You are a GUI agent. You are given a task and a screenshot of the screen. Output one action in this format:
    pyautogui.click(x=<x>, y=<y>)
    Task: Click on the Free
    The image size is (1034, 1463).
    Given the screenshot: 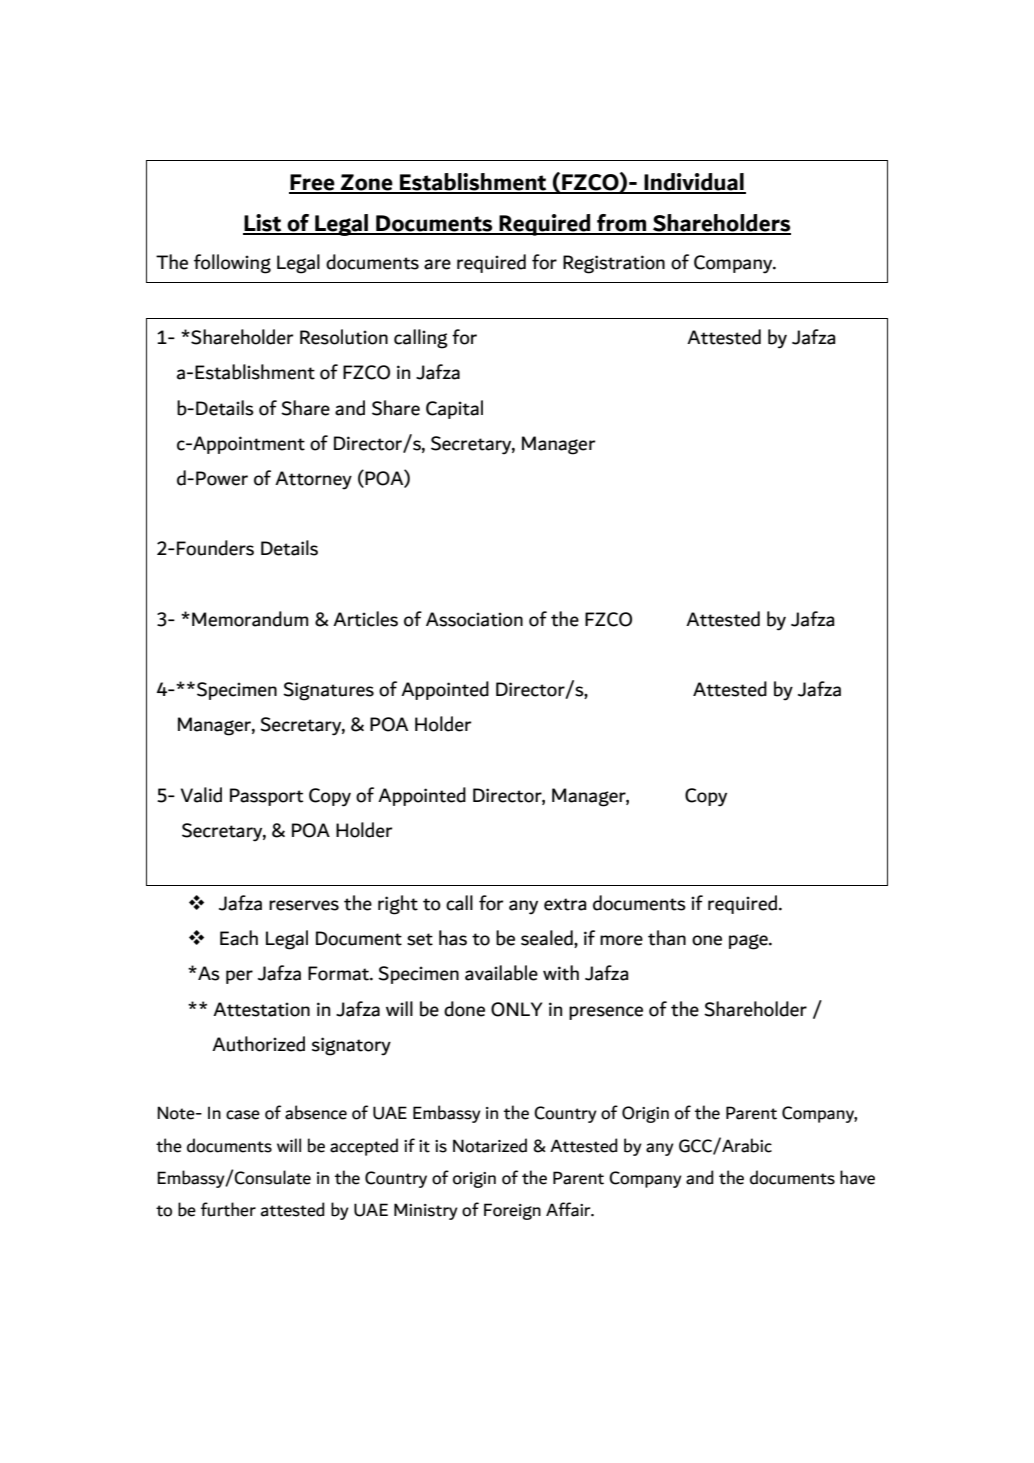 What is the action you would take?
    pyautogui.click(x=313, y=183)
